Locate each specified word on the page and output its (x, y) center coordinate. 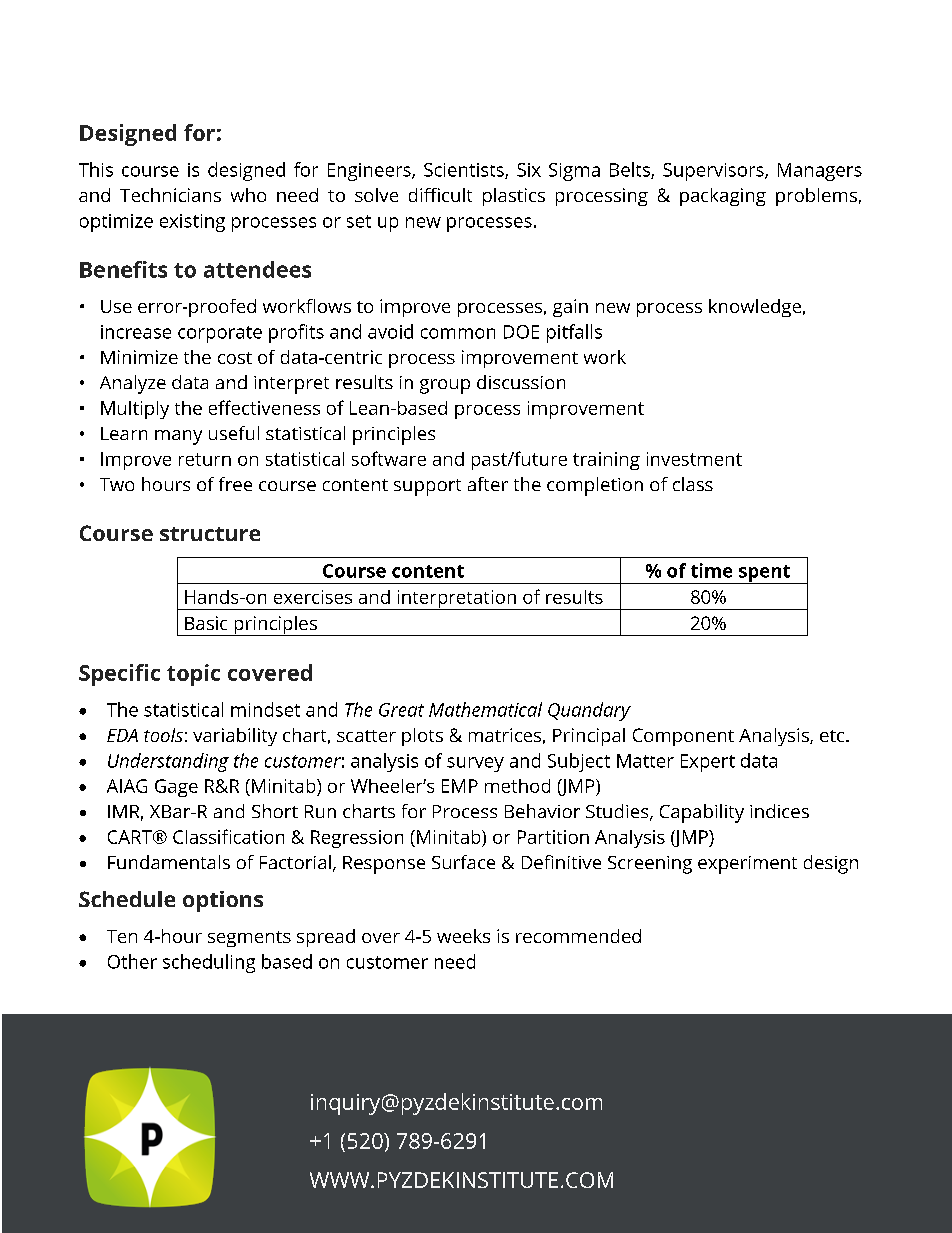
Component (683, 737)
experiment (747, 865)
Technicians (170, 195)
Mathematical (485, 709)
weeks (463, 936)
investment (694, 459)
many (178, 437)
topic (193, 675)
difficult (440, 195)
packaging (723, 197)
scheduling (209, 963)
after (488, 484)
